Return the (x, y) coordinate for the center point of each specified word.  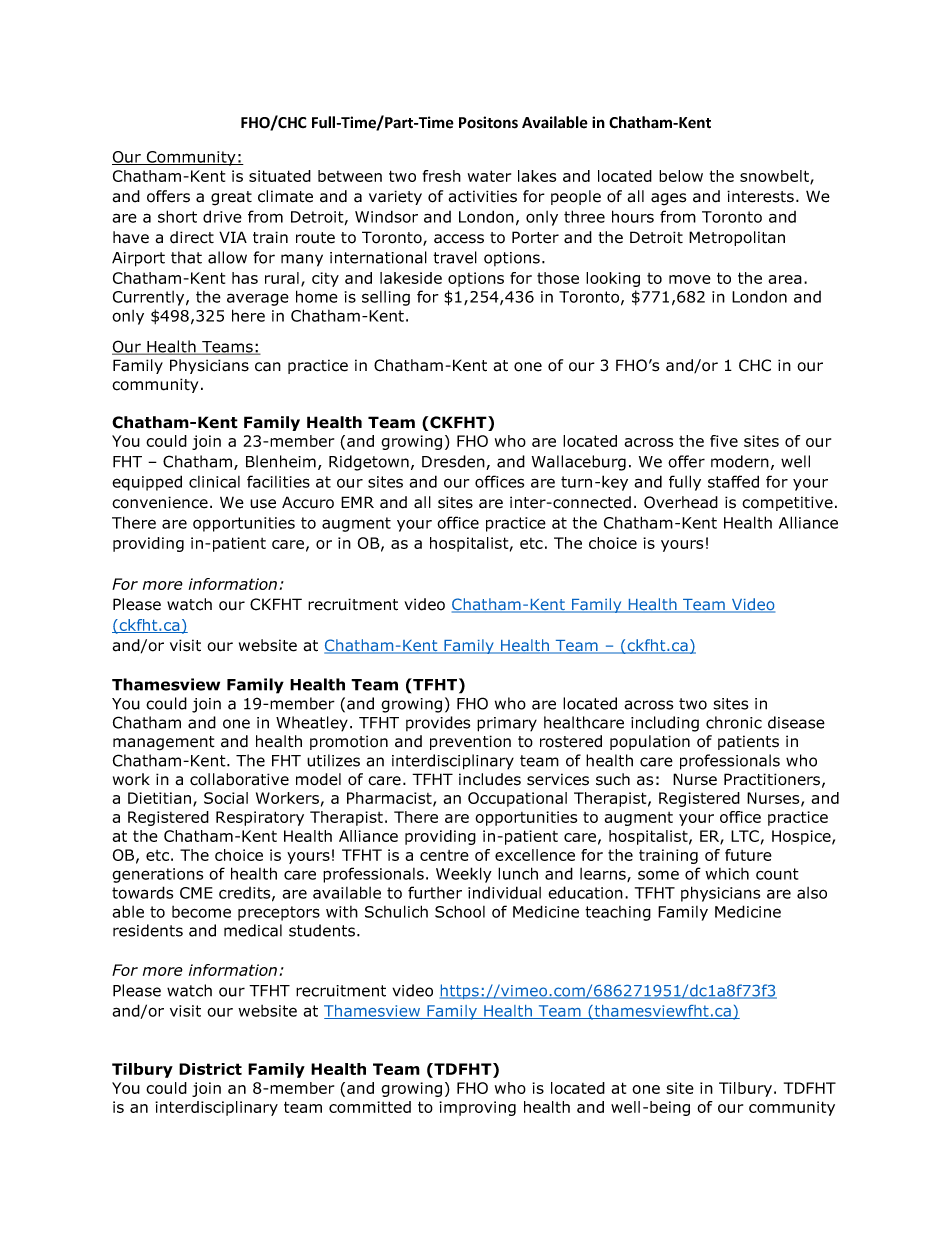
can (268, 367)
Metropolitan (737, 238)
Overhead (681, 502)
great (231, 198)
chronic (734, 722)
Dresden (454, 462)
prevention (470, 742)
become (201, 912)
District (210, 1069)
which (727, 874)
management (164, 743)
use (263, 504)
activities (482, 196)
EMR (357, 502)
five (724, 441)
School (460, 911)
